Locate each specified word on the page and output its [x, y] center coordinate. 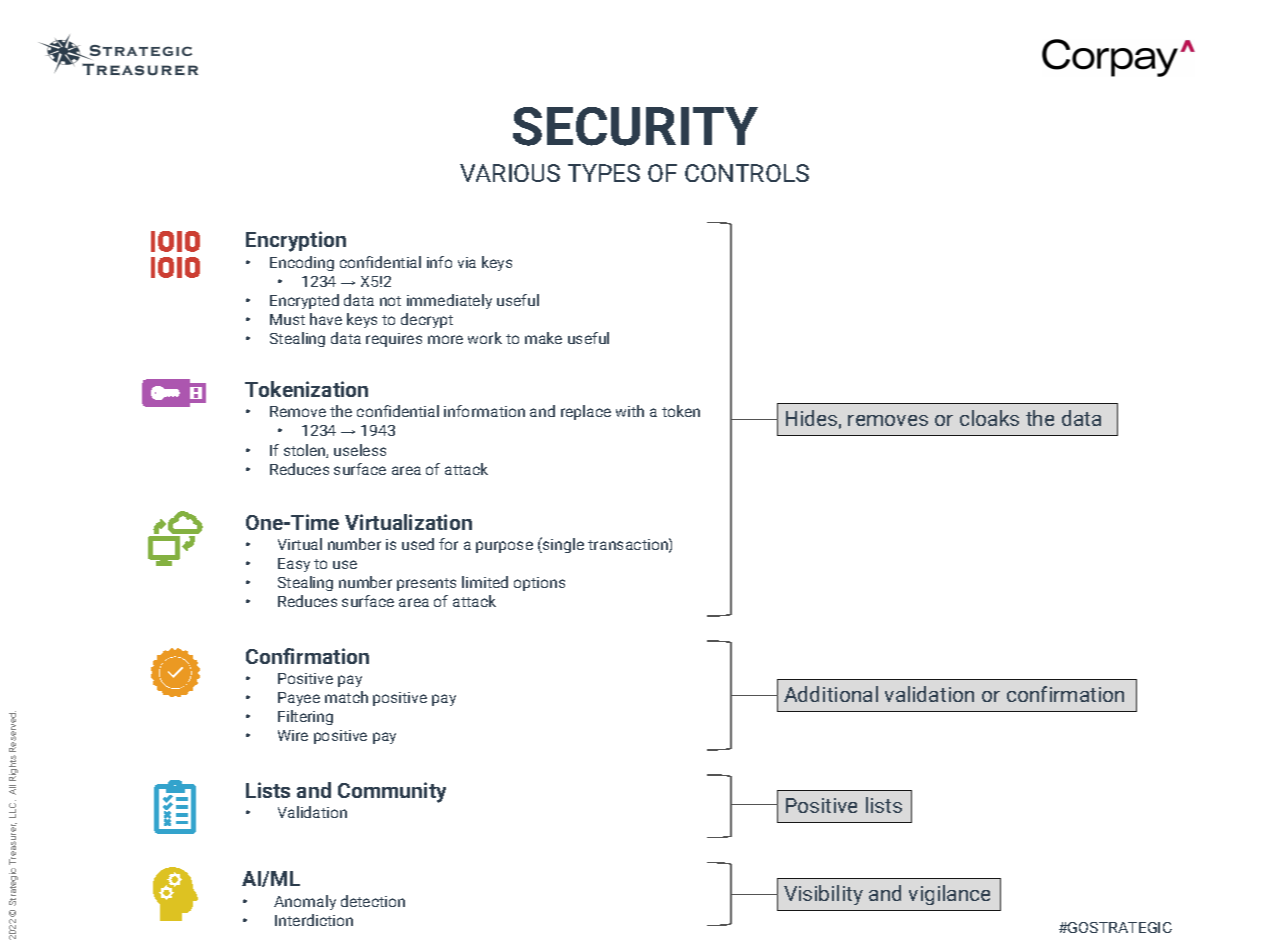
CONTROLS [747, 173]
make [543, 338]
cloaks [989, 418]
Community [392, 792]
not [390, 301]
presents [426, 584]
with [630, 411]
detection [373, 901]
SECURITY [635, 126]
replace [586, 412]
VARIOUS [510, 173]
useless [360, 450]
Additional [831, 694]
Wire [293, 735]
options [539, 584]
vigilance [949, 895]
